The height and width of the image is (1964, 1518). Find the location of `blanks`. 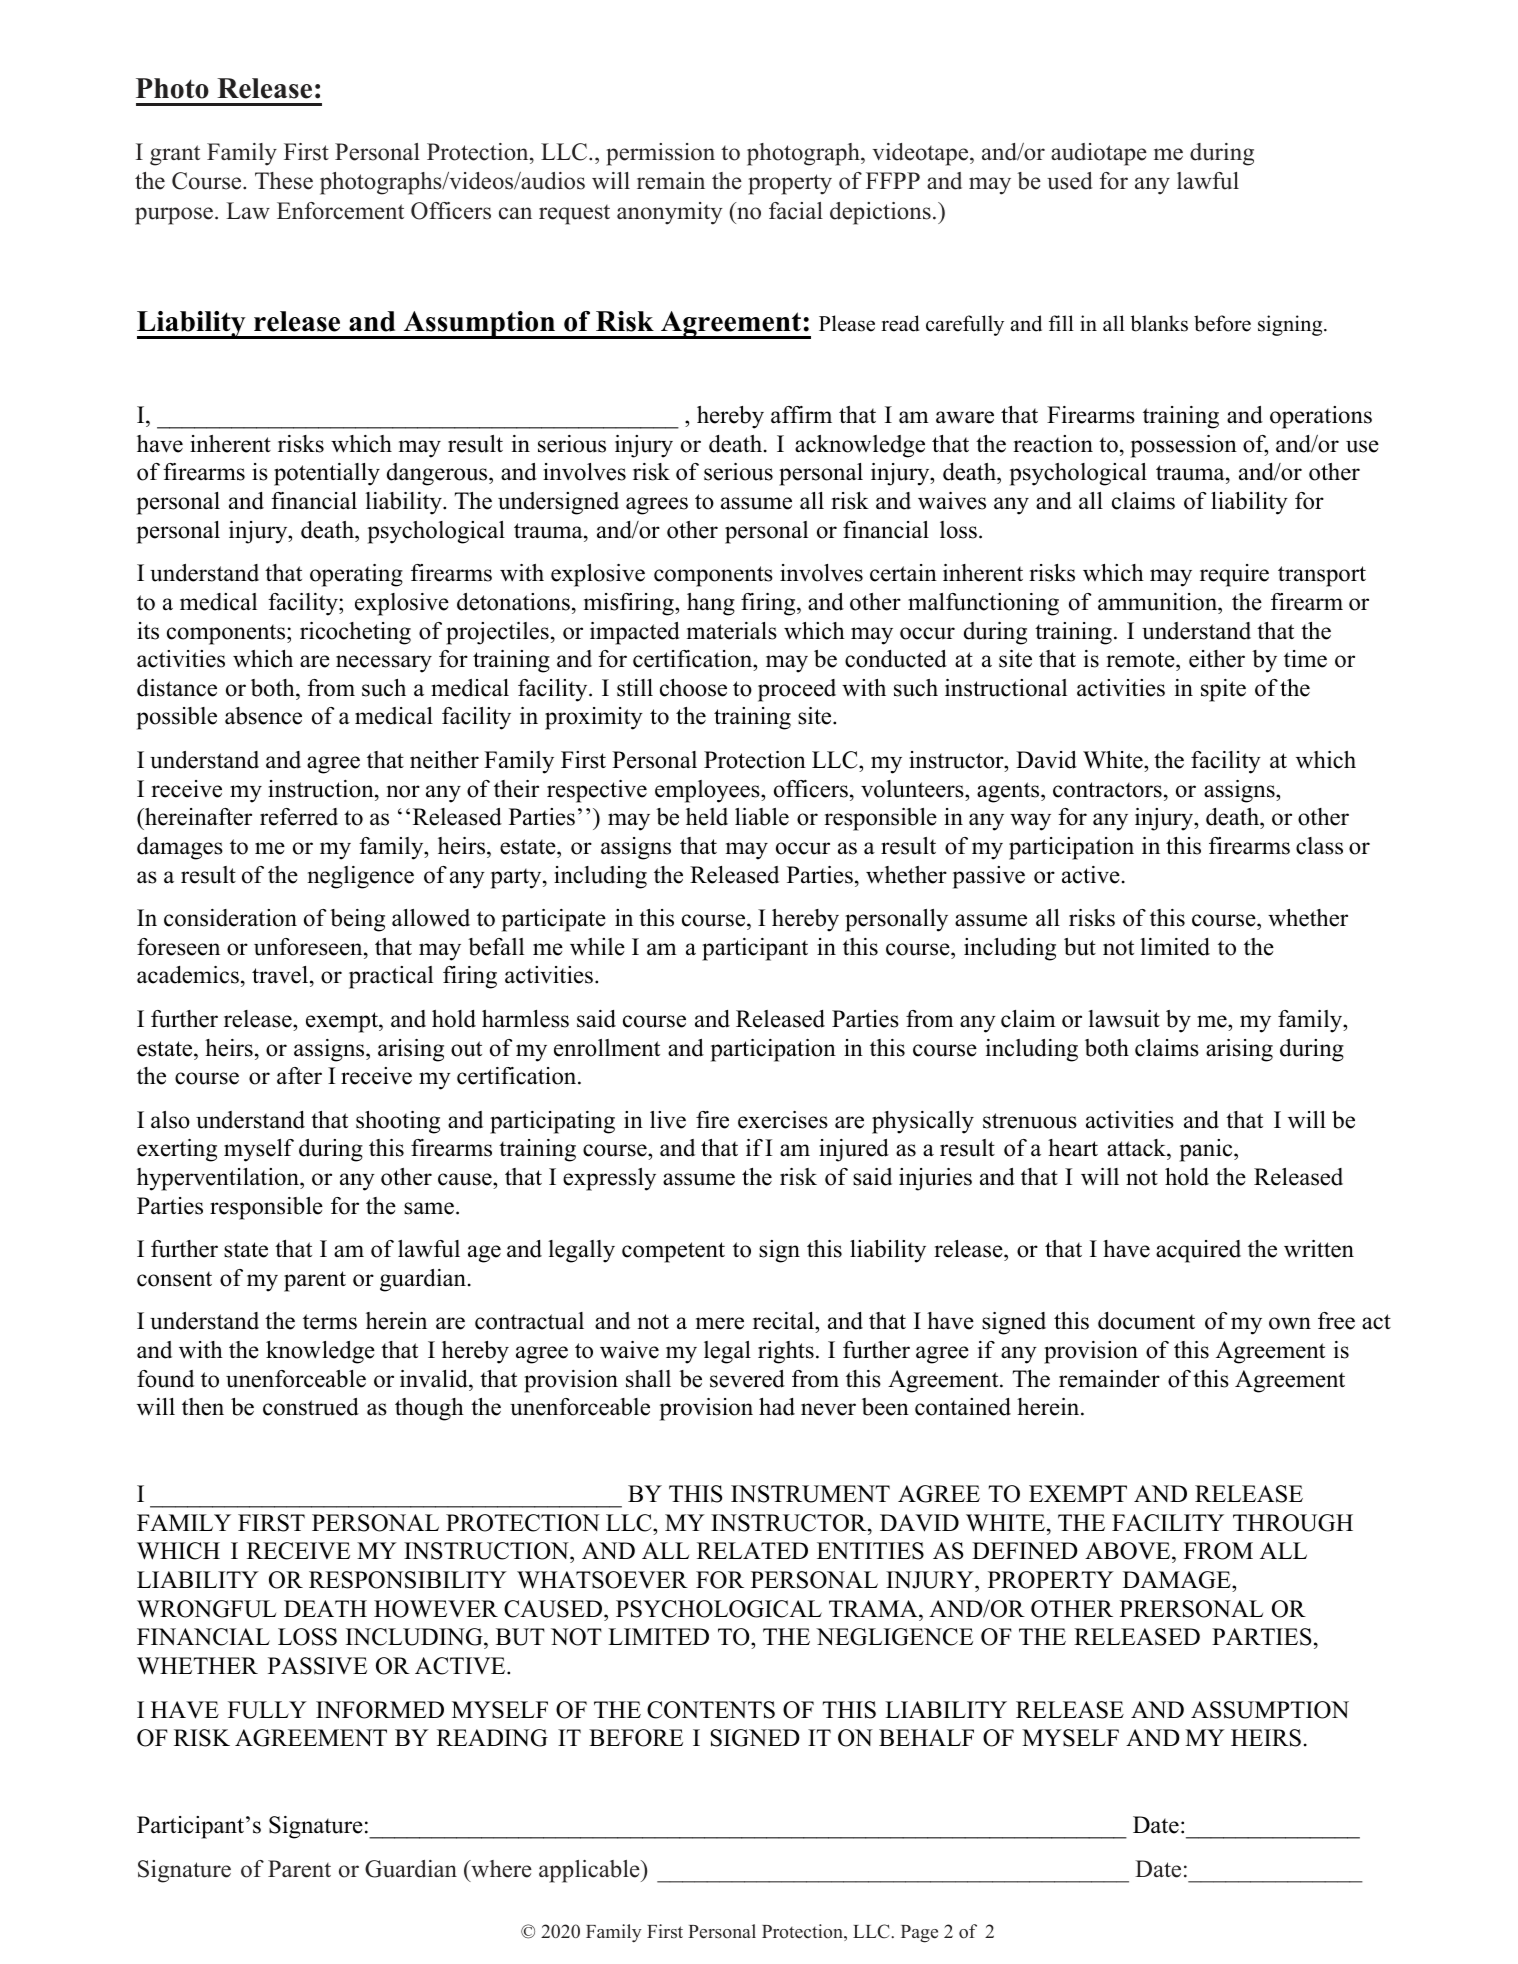

blanks is located at coordinates (1159, 323).
